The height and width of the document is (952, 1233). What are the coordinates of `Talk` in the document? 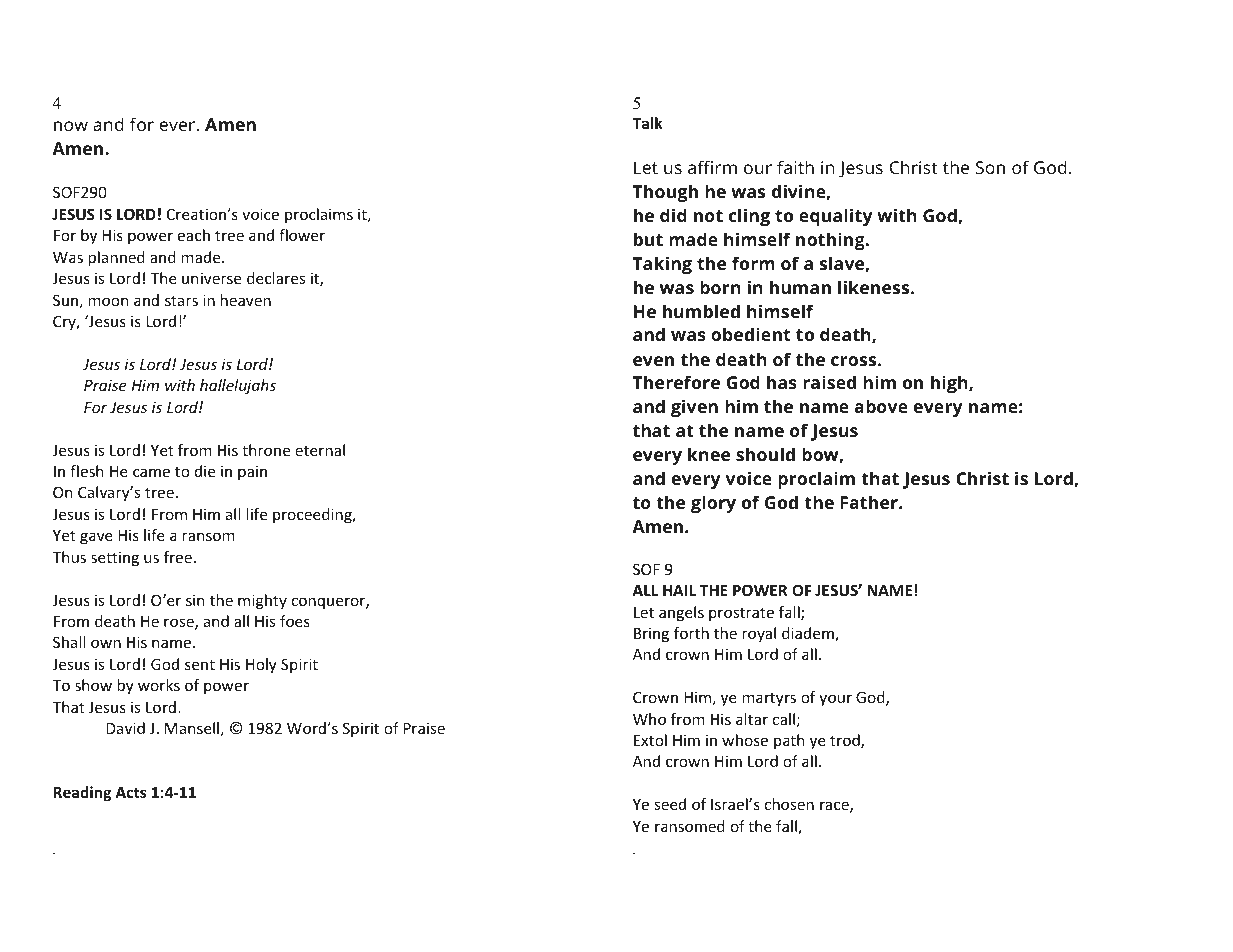 It's located at (647, 123).
